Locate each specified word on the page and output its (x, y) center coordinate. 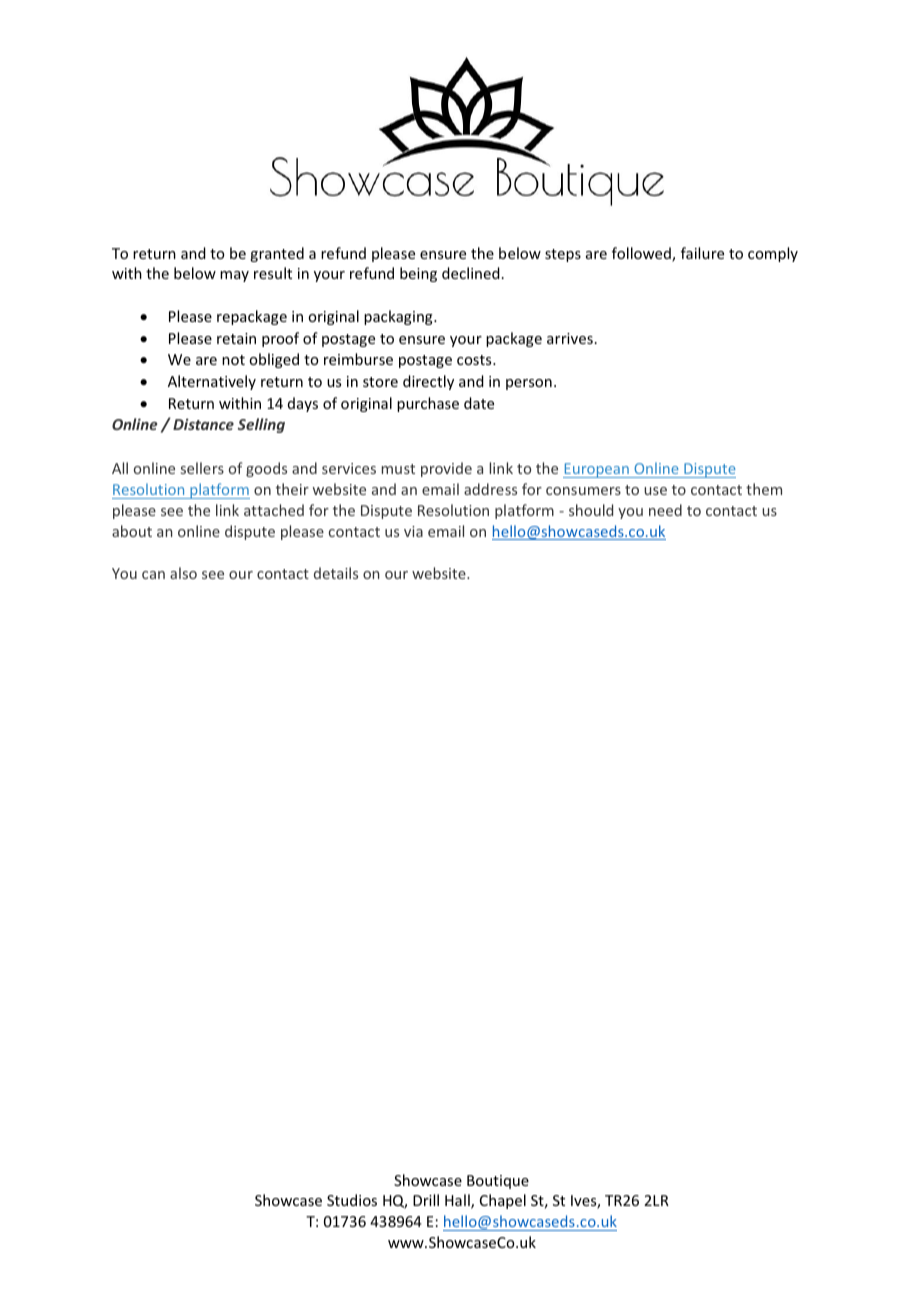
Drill (426, 1200)
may (234, 276)
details (336, 573)
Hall (458, 1201)
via (413, 531)
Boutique (498, 1182)
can (153, 575)
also (183, 573)
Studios (352, 1200)
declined (471, 273)
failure (702, 253)
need (665, 510)
